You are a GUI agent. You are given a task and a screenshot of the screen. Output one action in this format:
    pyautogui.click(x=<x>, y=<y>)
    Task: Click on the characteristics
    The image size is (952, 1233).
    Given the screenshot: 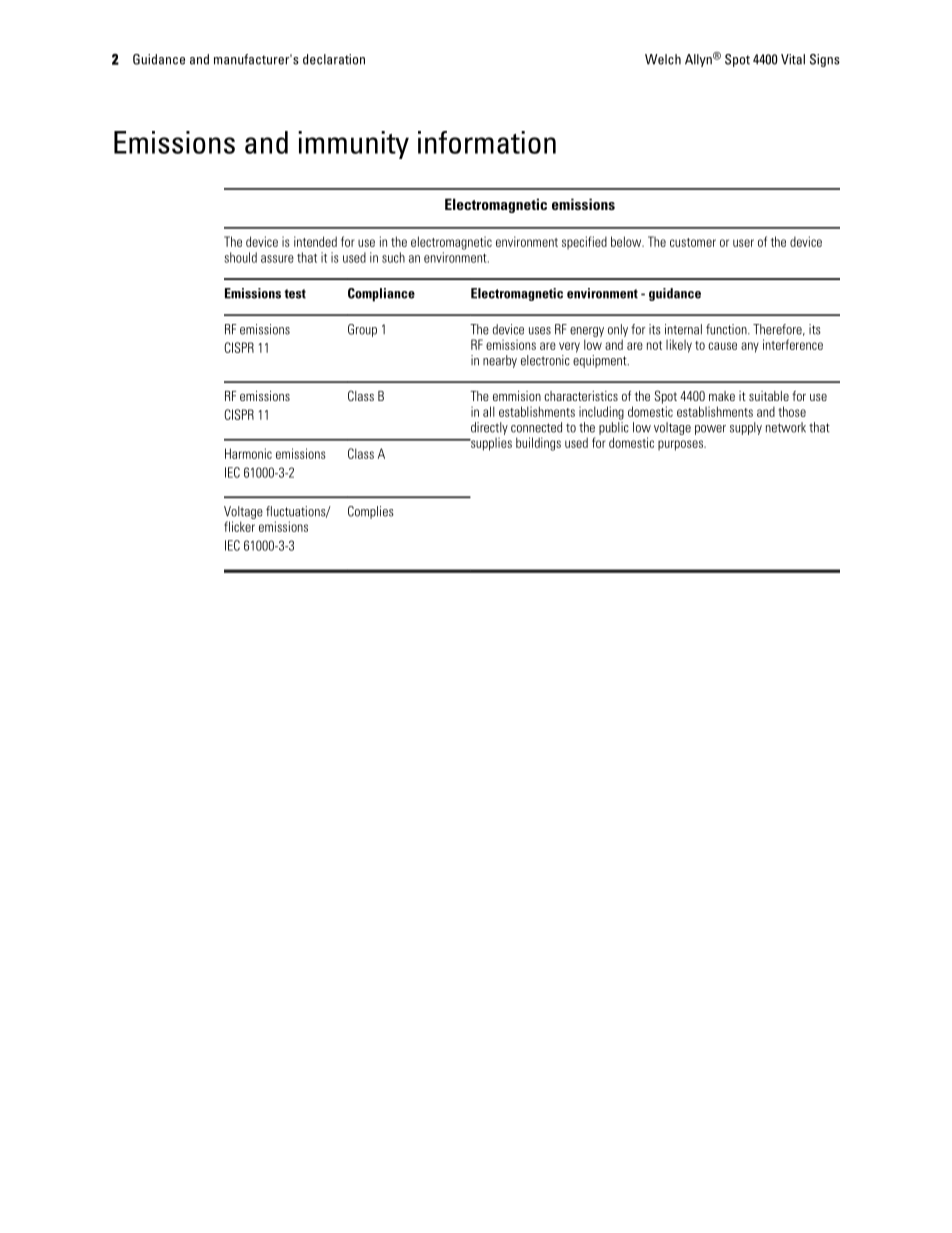 What is the action you would take?
    pyautogui.click(x=581, y=396)
